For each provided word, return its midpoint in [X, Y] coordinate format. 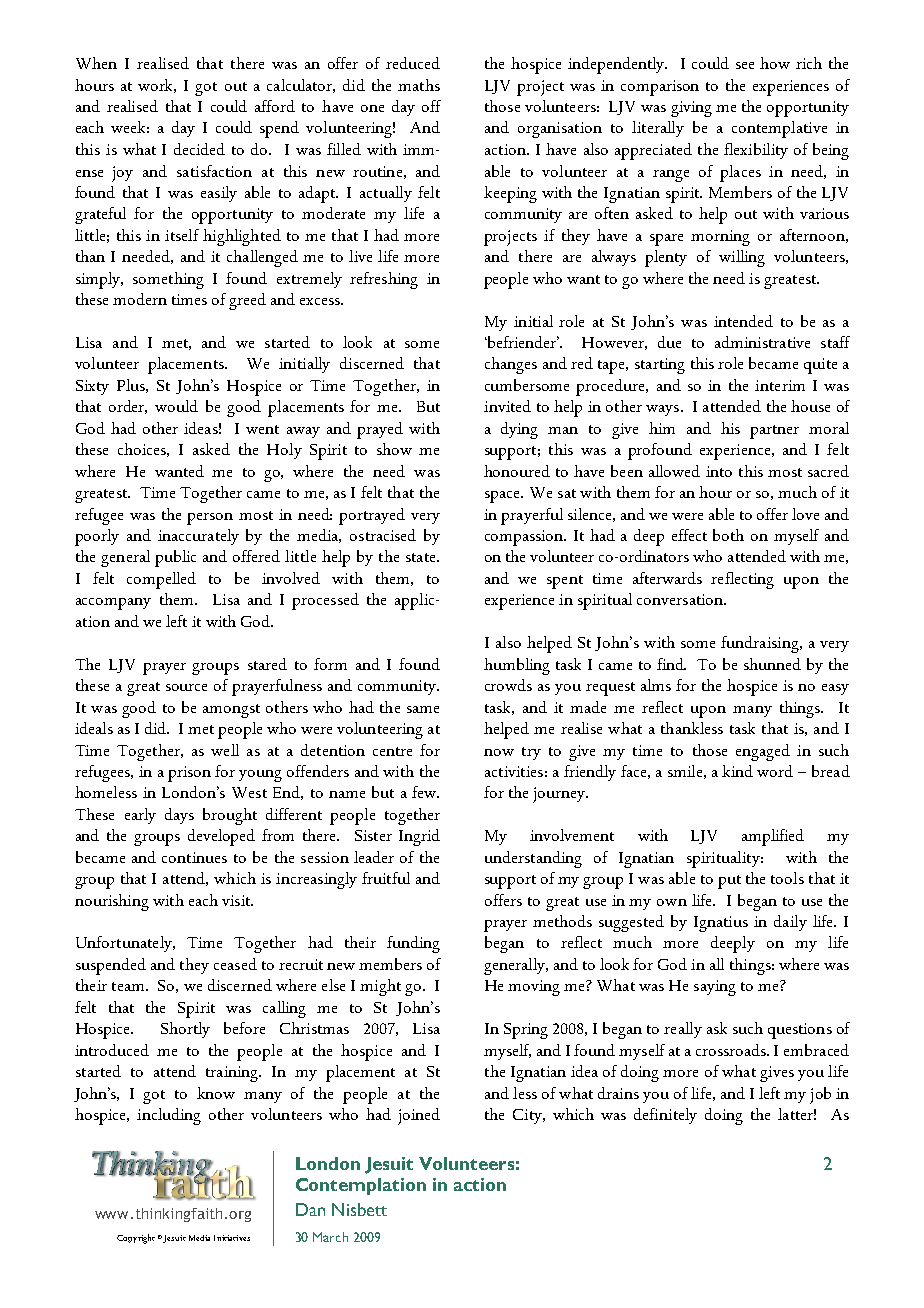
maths [419, 85]
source [186, 687]
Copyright [136, 1239]
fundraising [761, 644]
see [745, 65]
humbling [517, 666]
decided [199, 149]
